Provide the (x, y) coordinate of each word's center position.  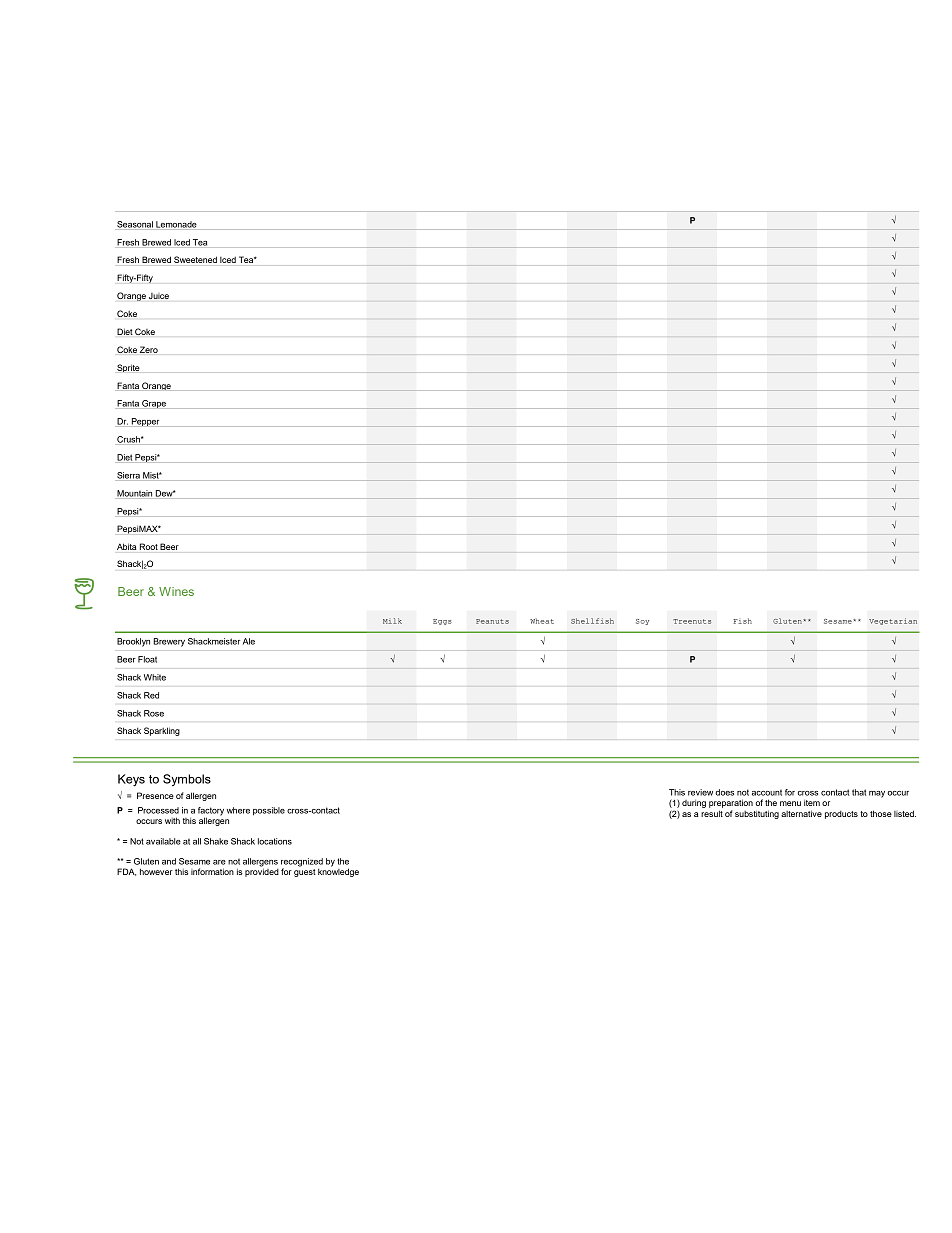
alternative (801, 813)
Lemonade (176, 225)
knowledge (338, 871)
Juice (159, 296)
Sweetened (195, 259)
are (219, 862)
